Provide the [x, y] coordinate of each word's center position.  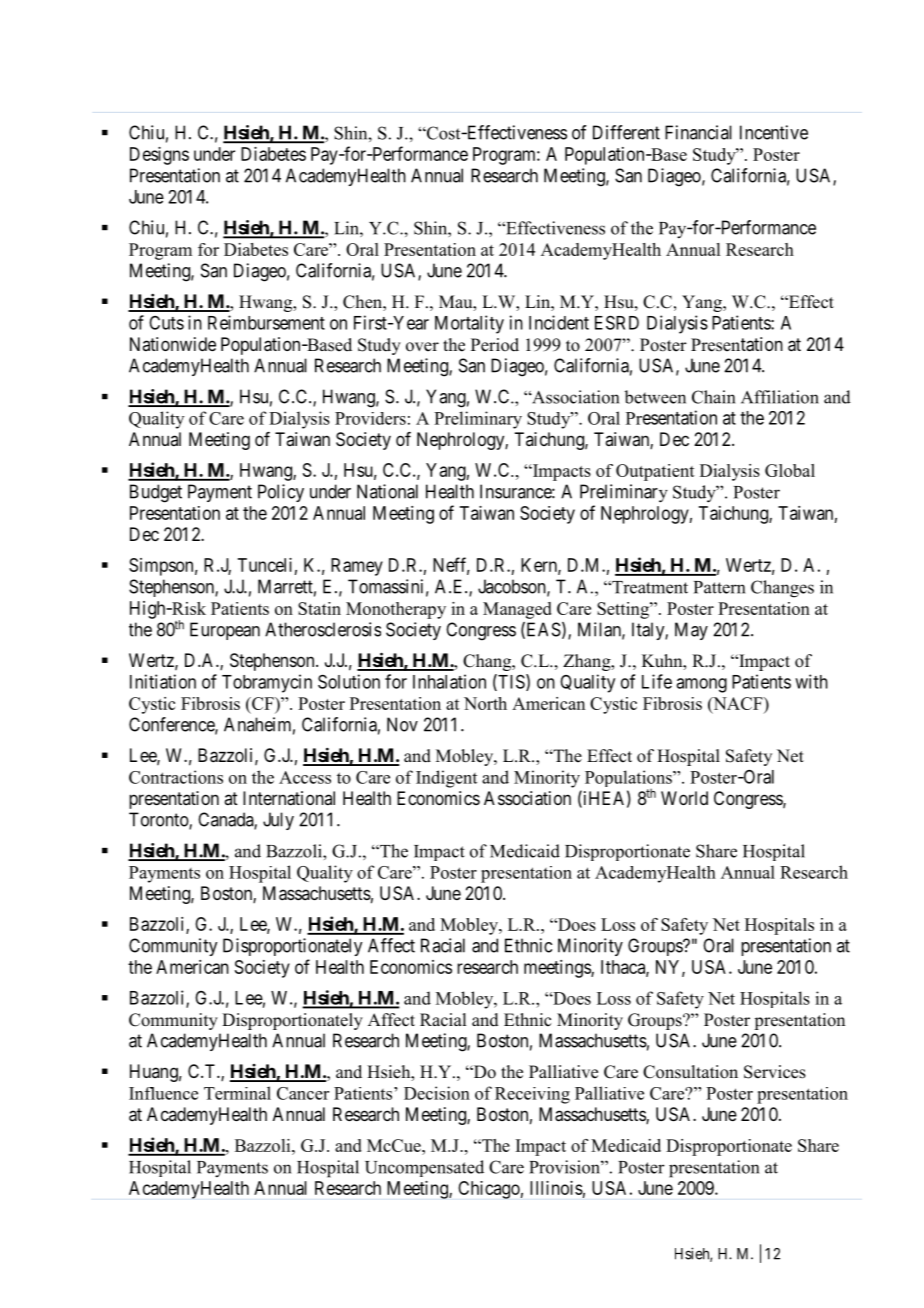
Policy [281, 493]
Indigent [446, 779]
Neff [451, 566]
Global [790, 470]
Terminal [237, 1093]
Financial [698, 132]
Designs [159, 156]
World [684, 798]
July [278, 821]
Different [626, 132]
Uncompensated [424, 1168]
